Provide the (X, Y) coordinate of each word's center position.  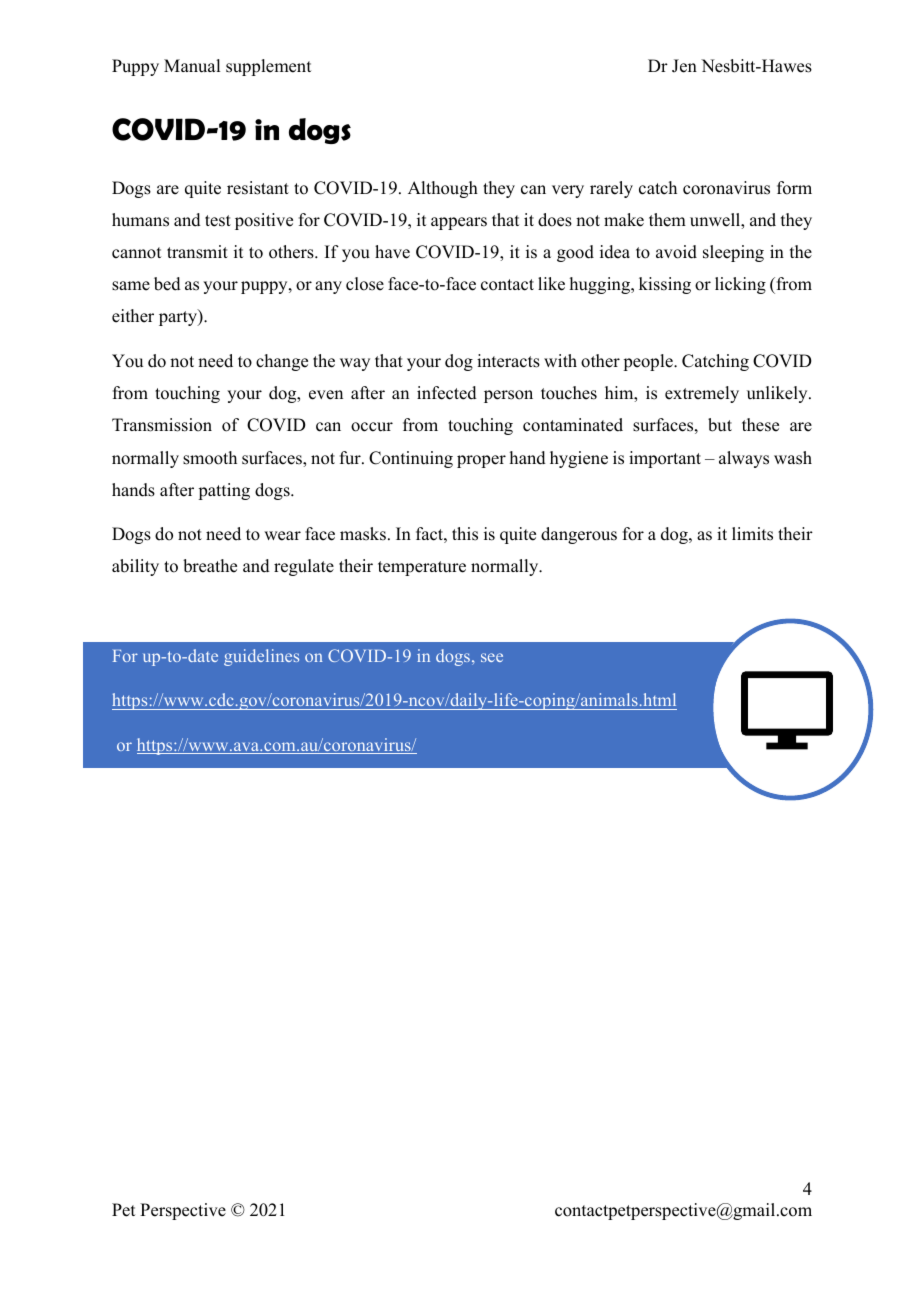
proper (481, 461)
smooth (210, 458)
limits (752, 534)
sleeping (733, 253)
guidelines (261, 657)
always (744, 459)
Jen (684, 66)
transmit (197, 252)
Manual (192, 66)
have (392, 252)
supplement (268, 67)
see (492, 657)
